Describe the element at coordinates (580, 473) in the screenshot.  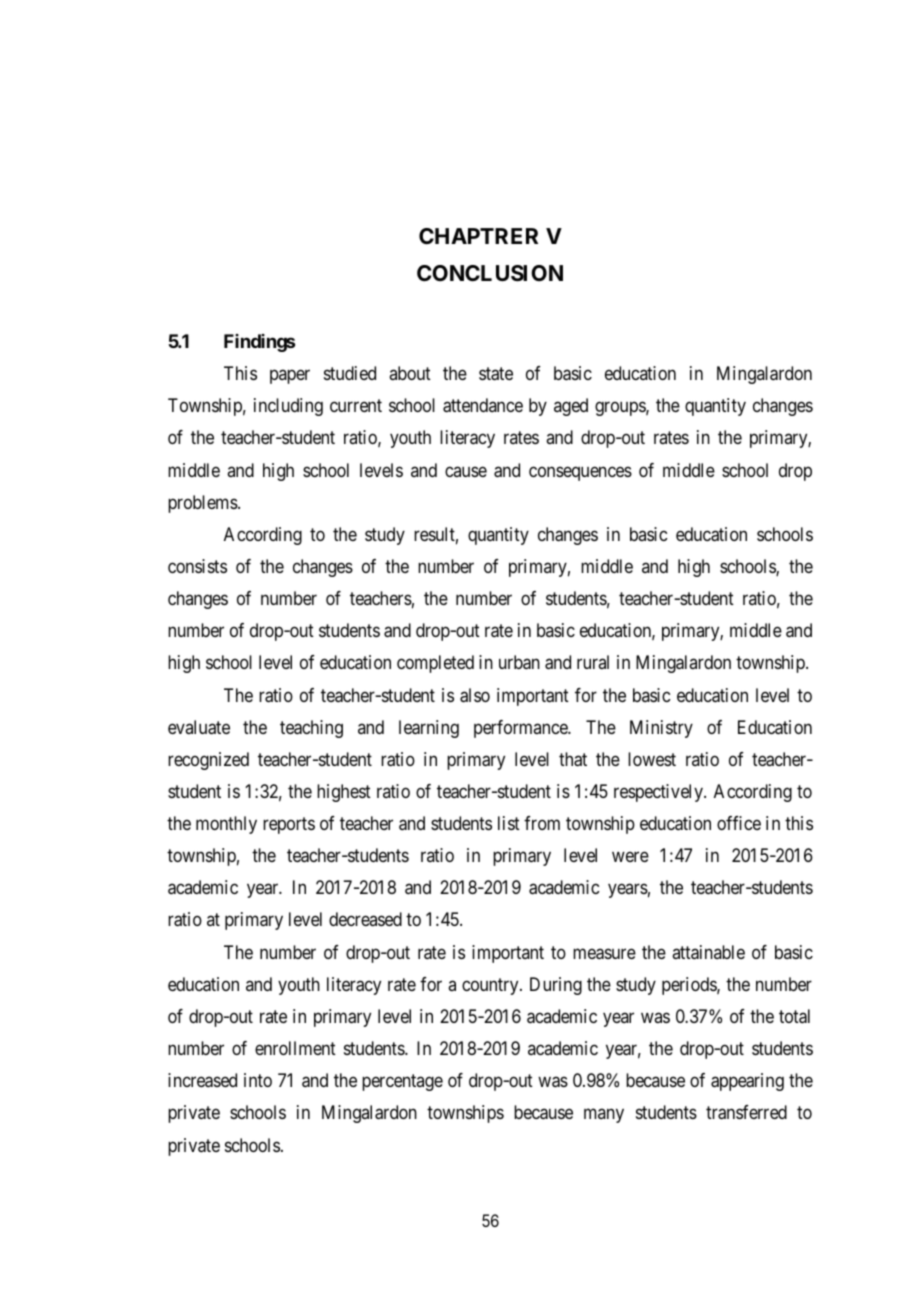
I see `consequences` at that location.
